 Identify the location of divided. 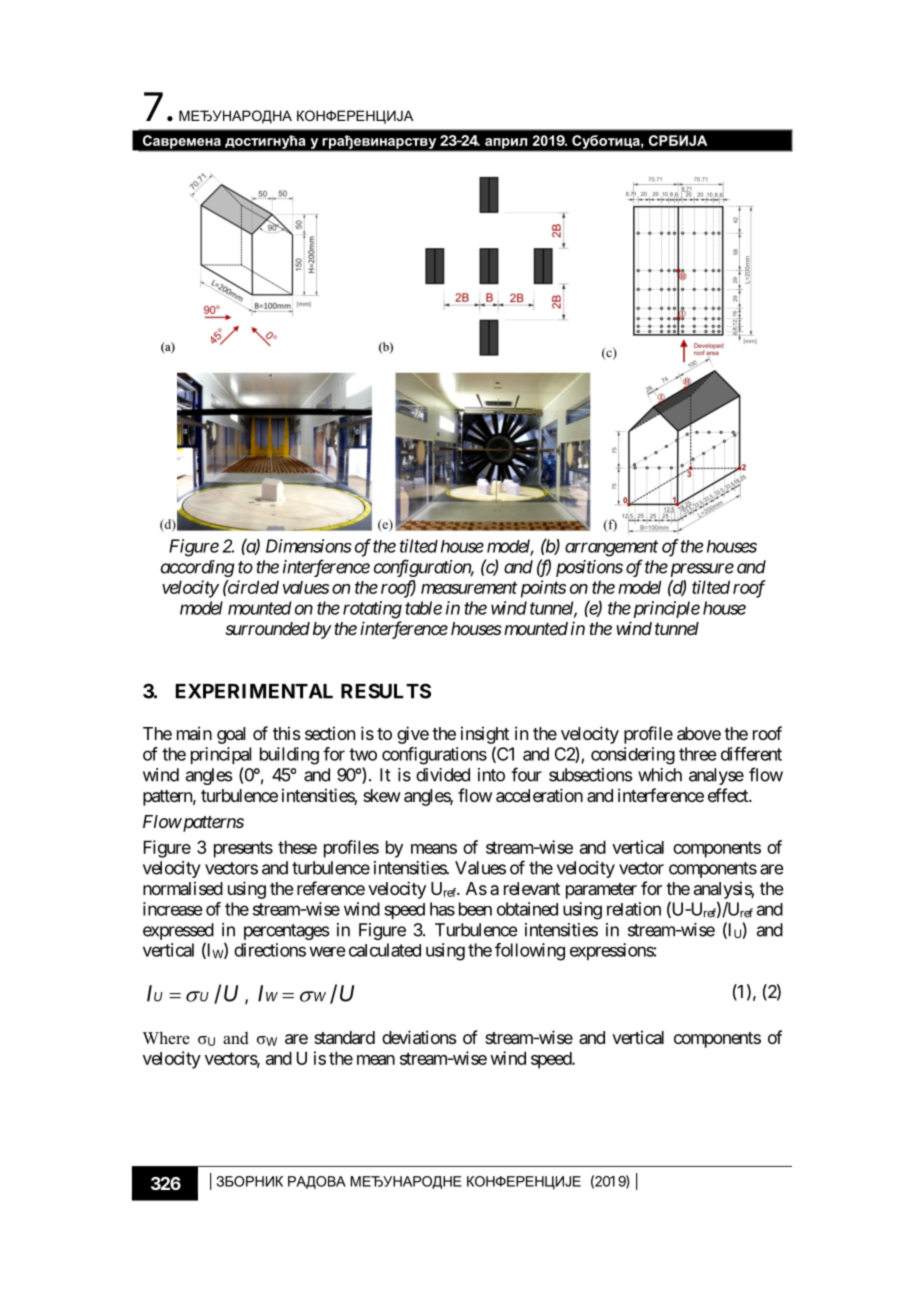
(443, 775).
